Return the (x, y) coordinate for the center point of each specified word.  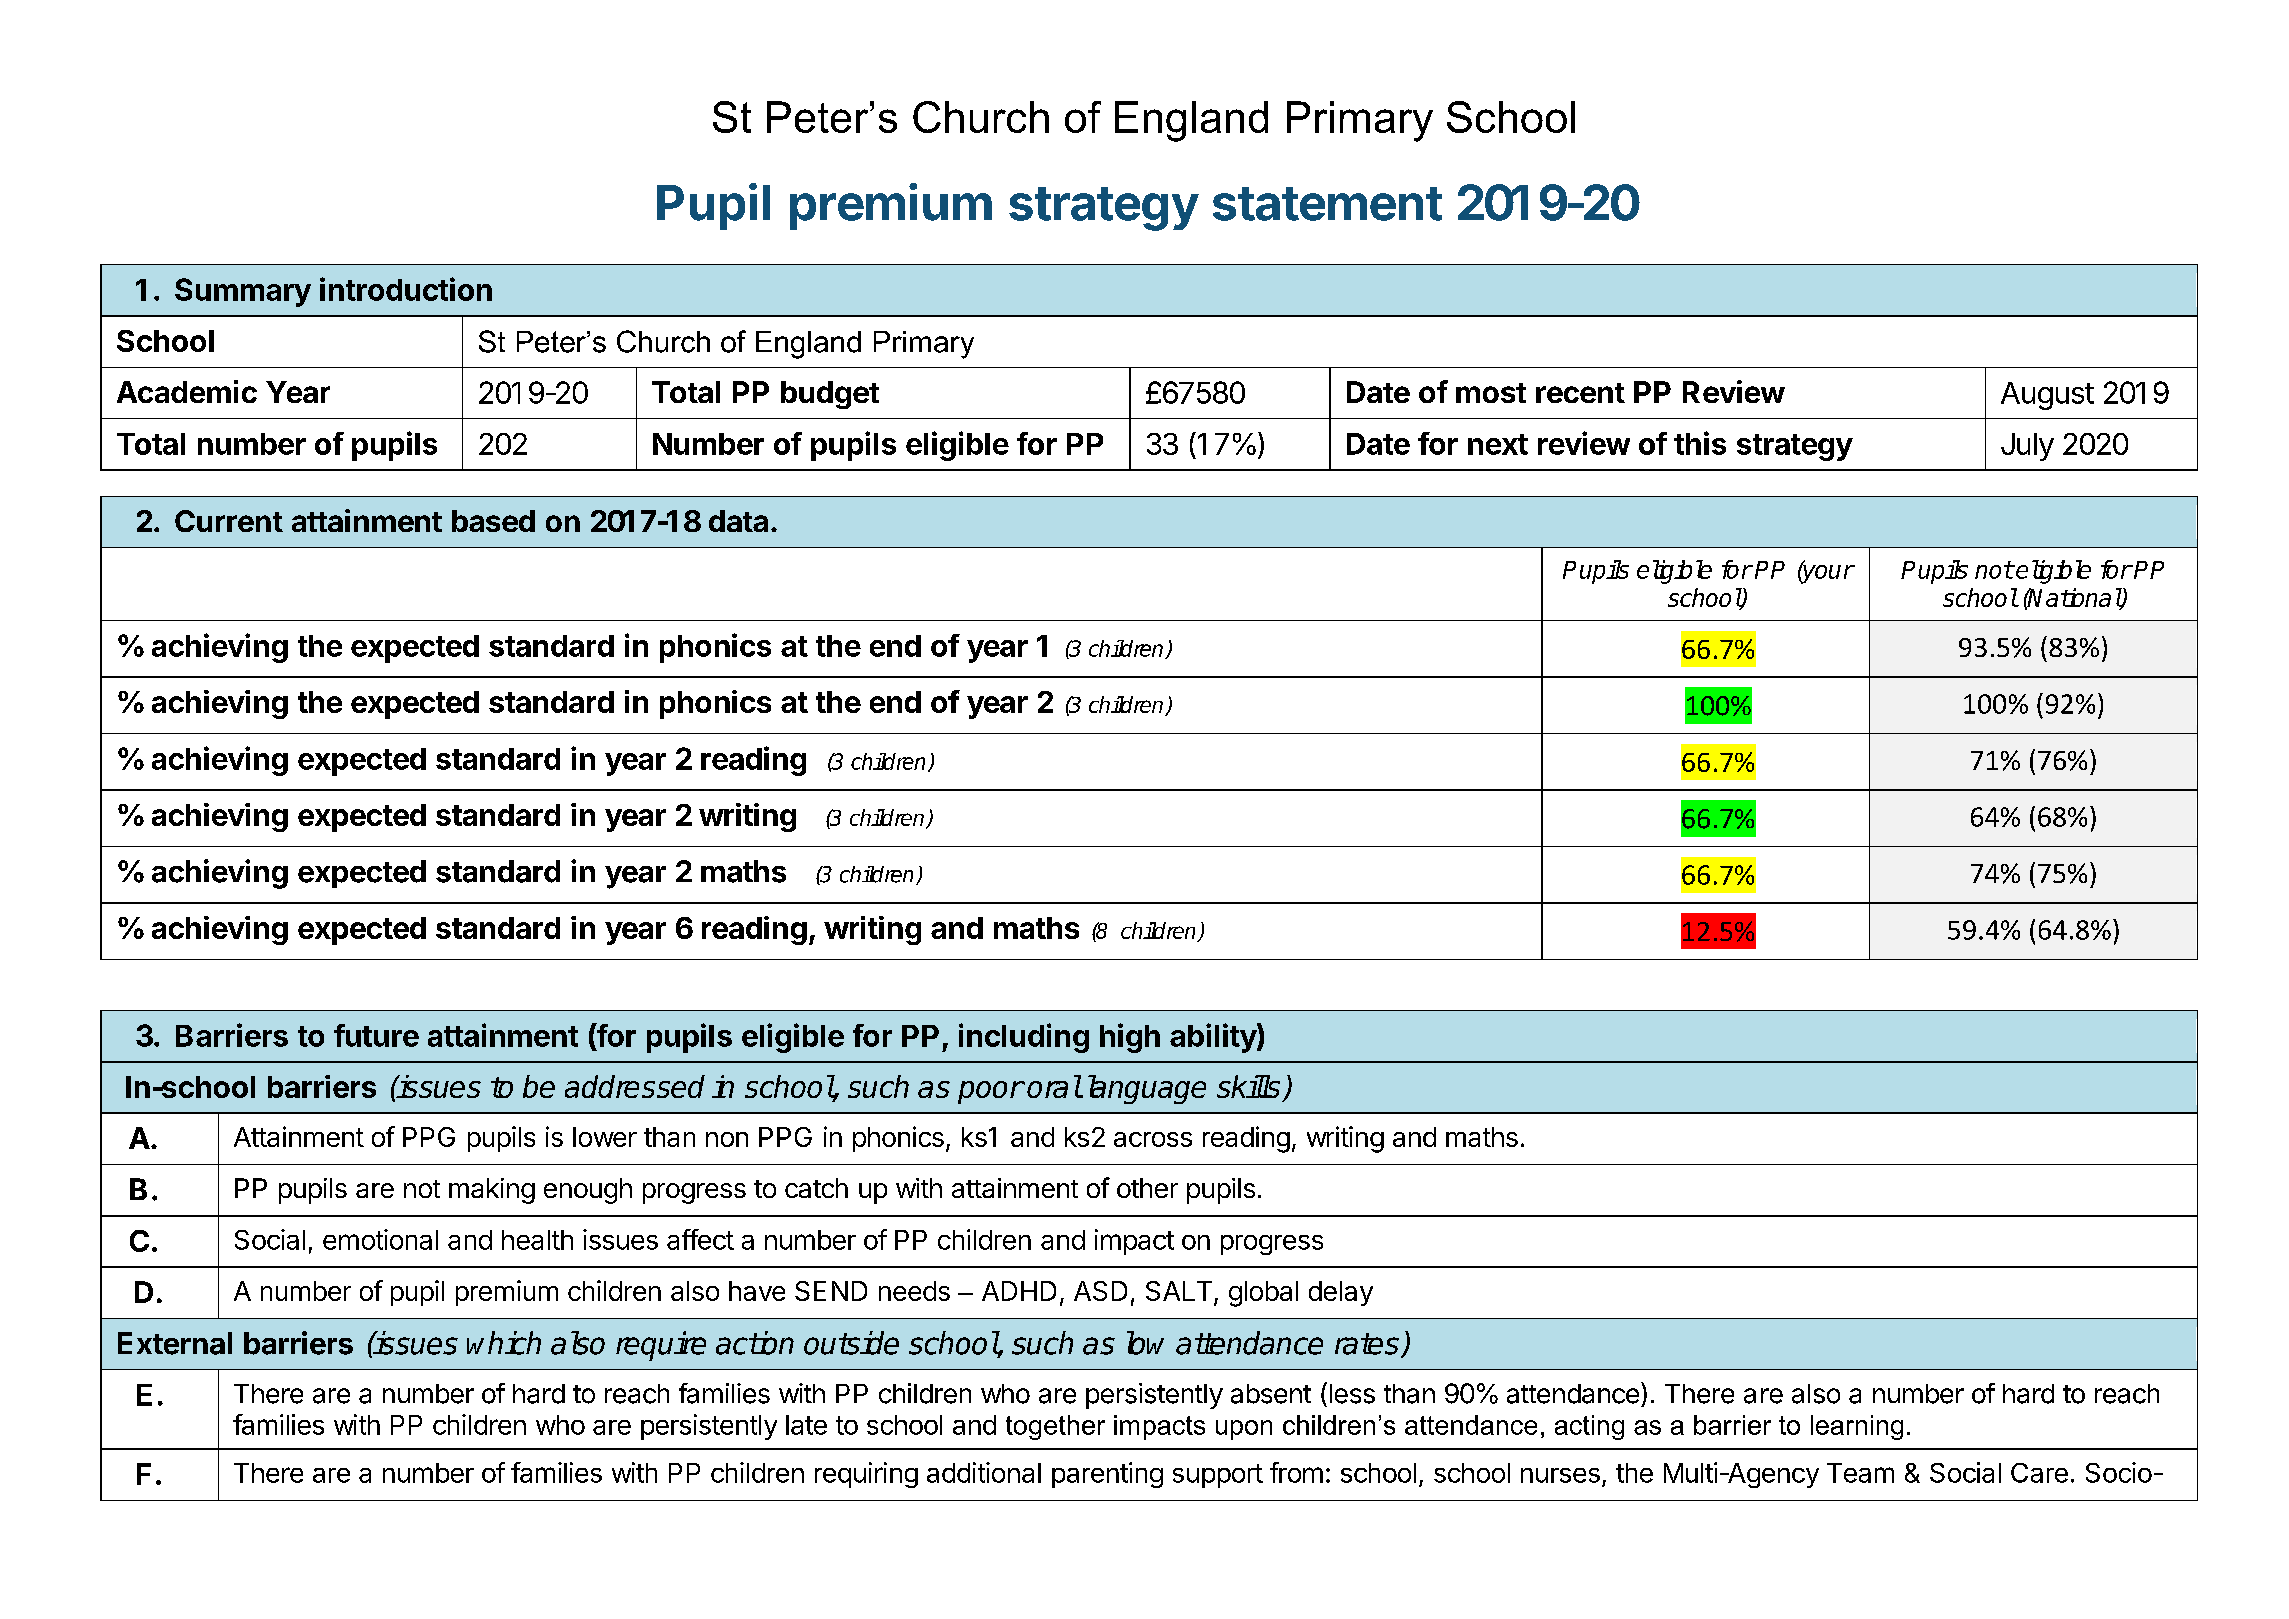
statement (1327, 204)
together (1055, 1427)
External (175, 1343)
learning (1857, 1427)
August (2047, 396)
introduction (406, 289)
